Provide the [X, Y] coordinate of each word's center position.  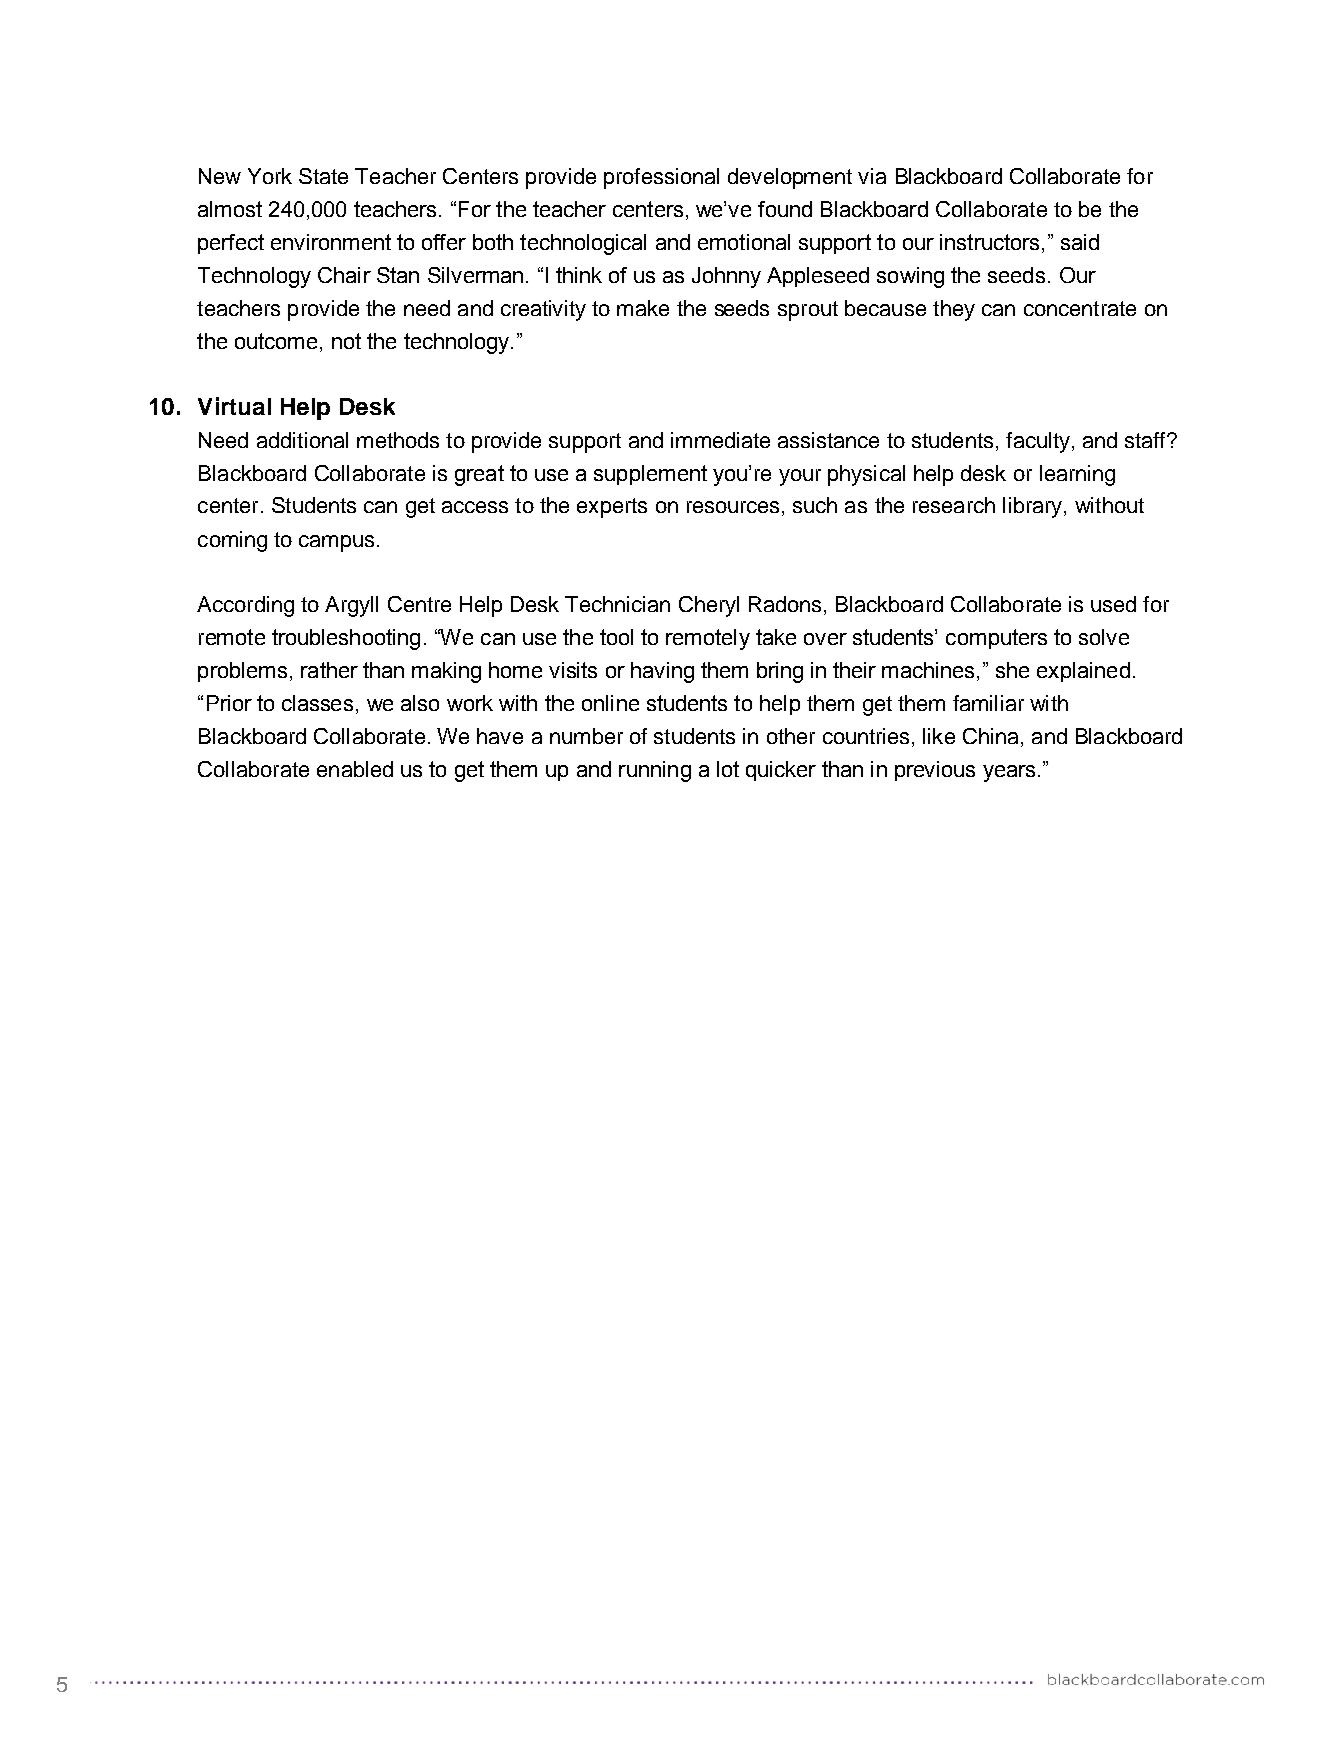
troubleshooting [346, 639]
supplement [650, 475]
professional [661, 178]
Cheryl [709, 606]
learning [1077, 475]
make [643, 308]
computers [996, 639]
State [323, 176]
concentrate [1080, 308]
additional [302, 440]
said [1080, 242]
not [346, 341]
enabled [355, 769]
